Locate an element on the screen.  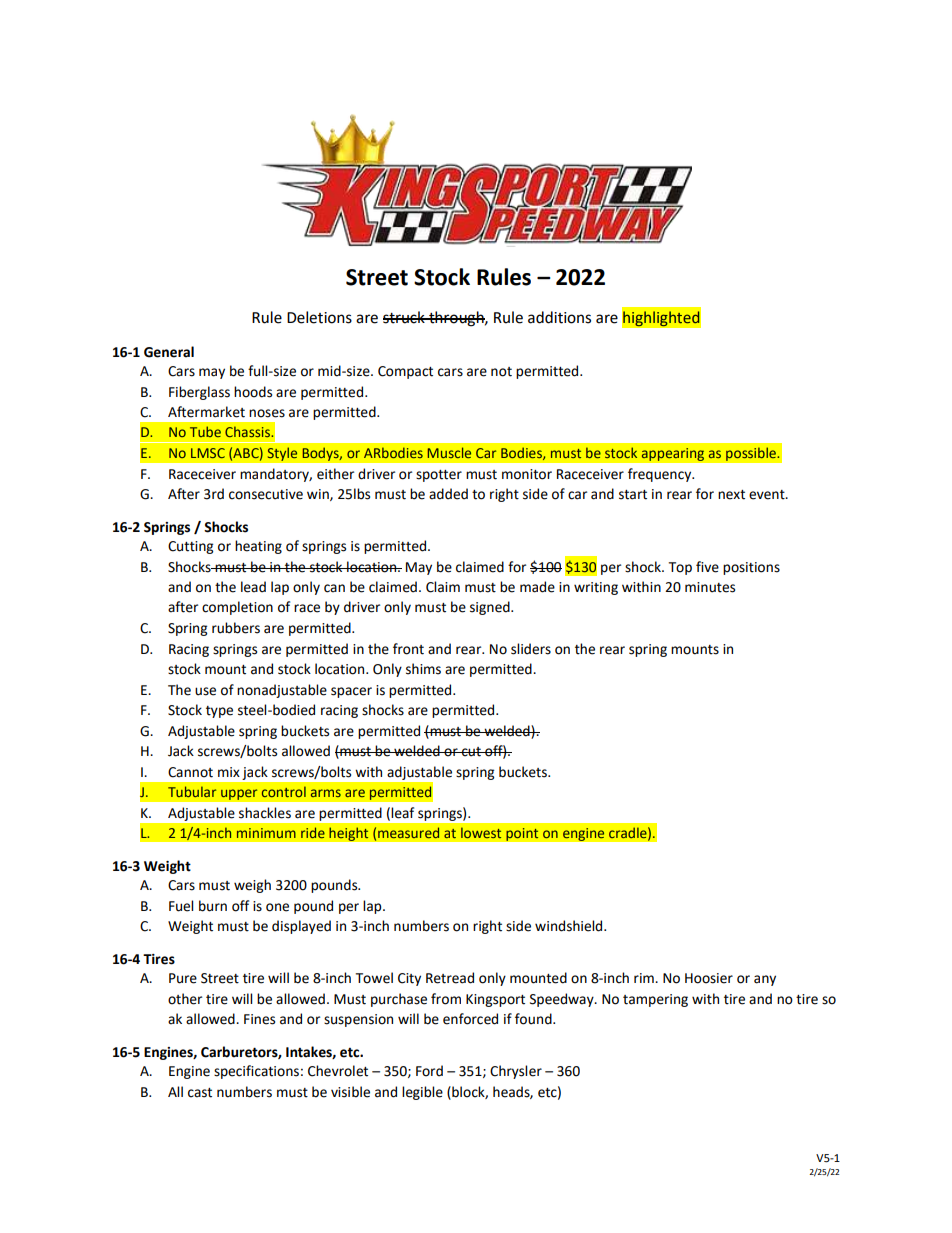
lowest is located at coordinates (481, 832).
